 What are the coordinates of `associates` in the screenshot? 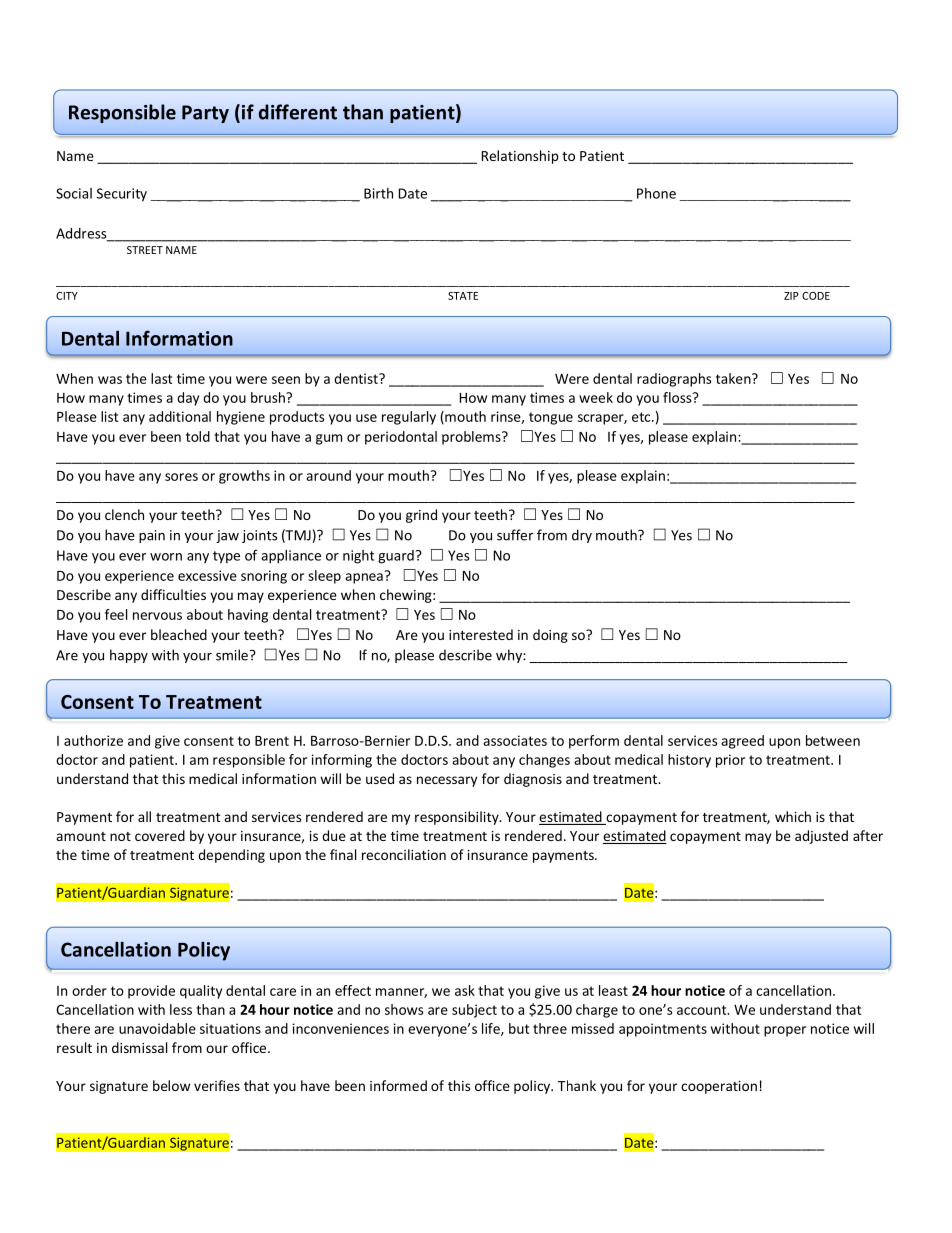 It's located at (515, 740).
